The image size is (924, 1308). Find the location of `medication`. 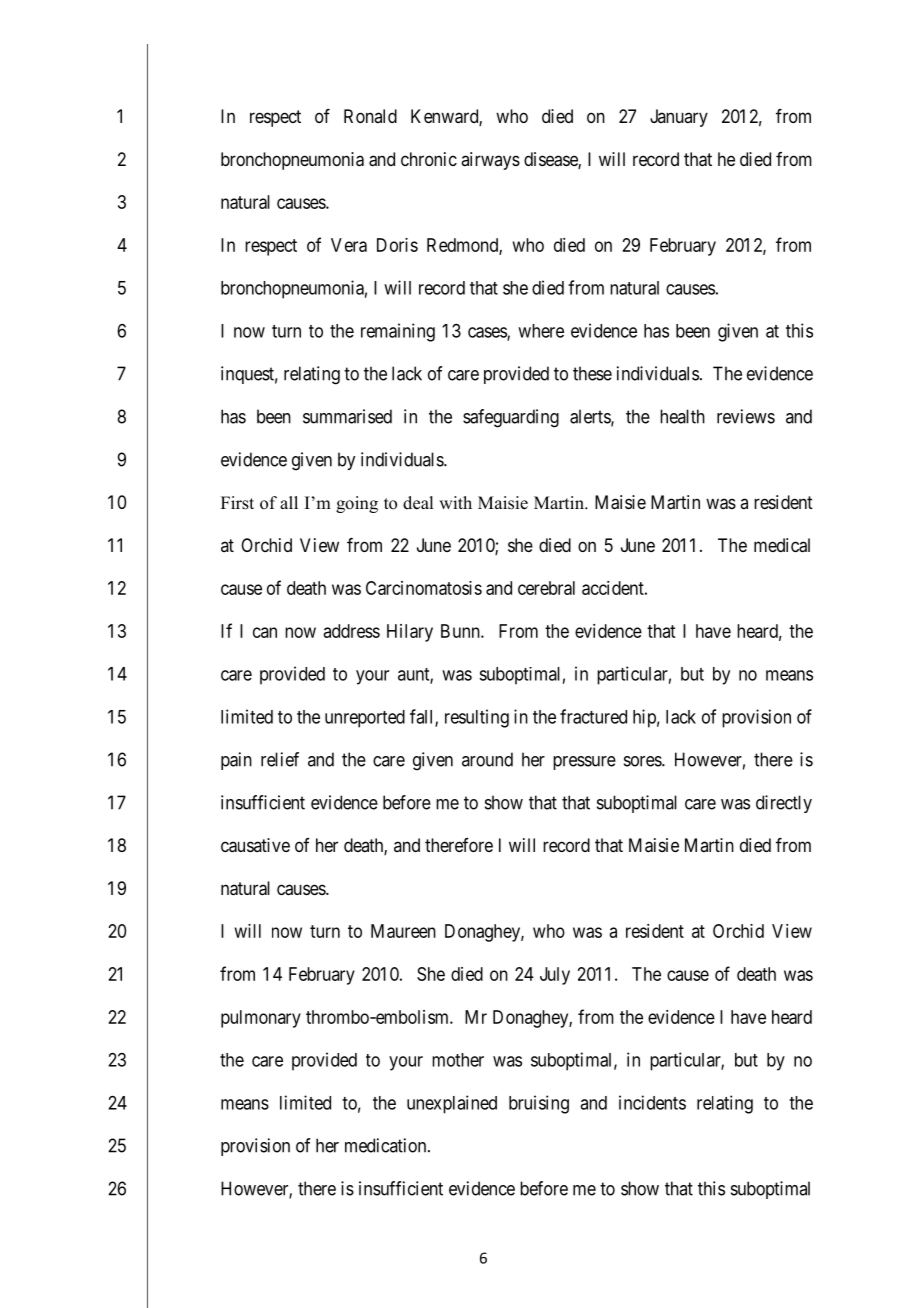

medication is located at coordinates (387, 1145).
